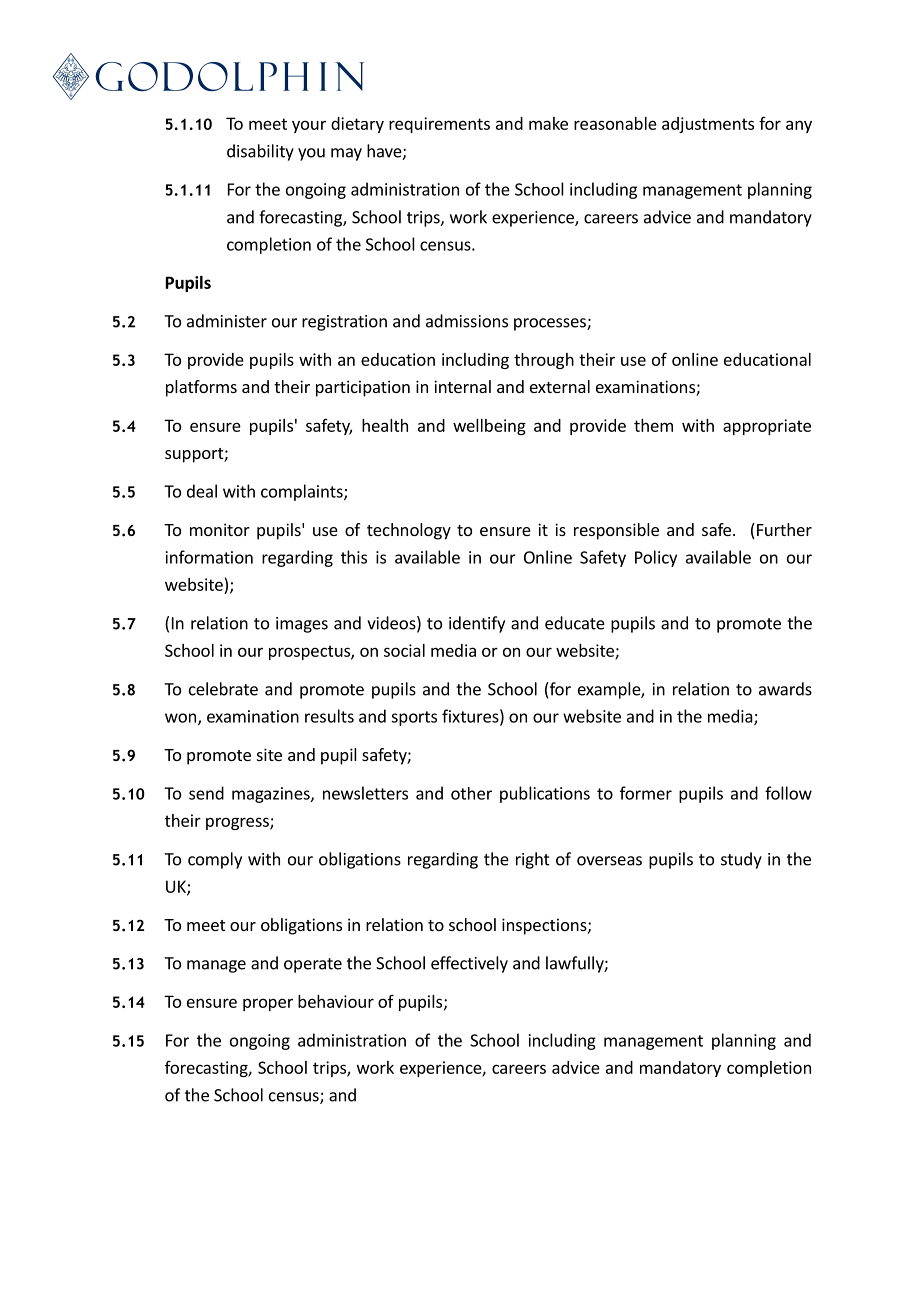 This screenshot has height=1308, width=924. What do you see at coordinates (260, 152) in the screenshot?
I see `disability` at bounding box center [260, 152].
